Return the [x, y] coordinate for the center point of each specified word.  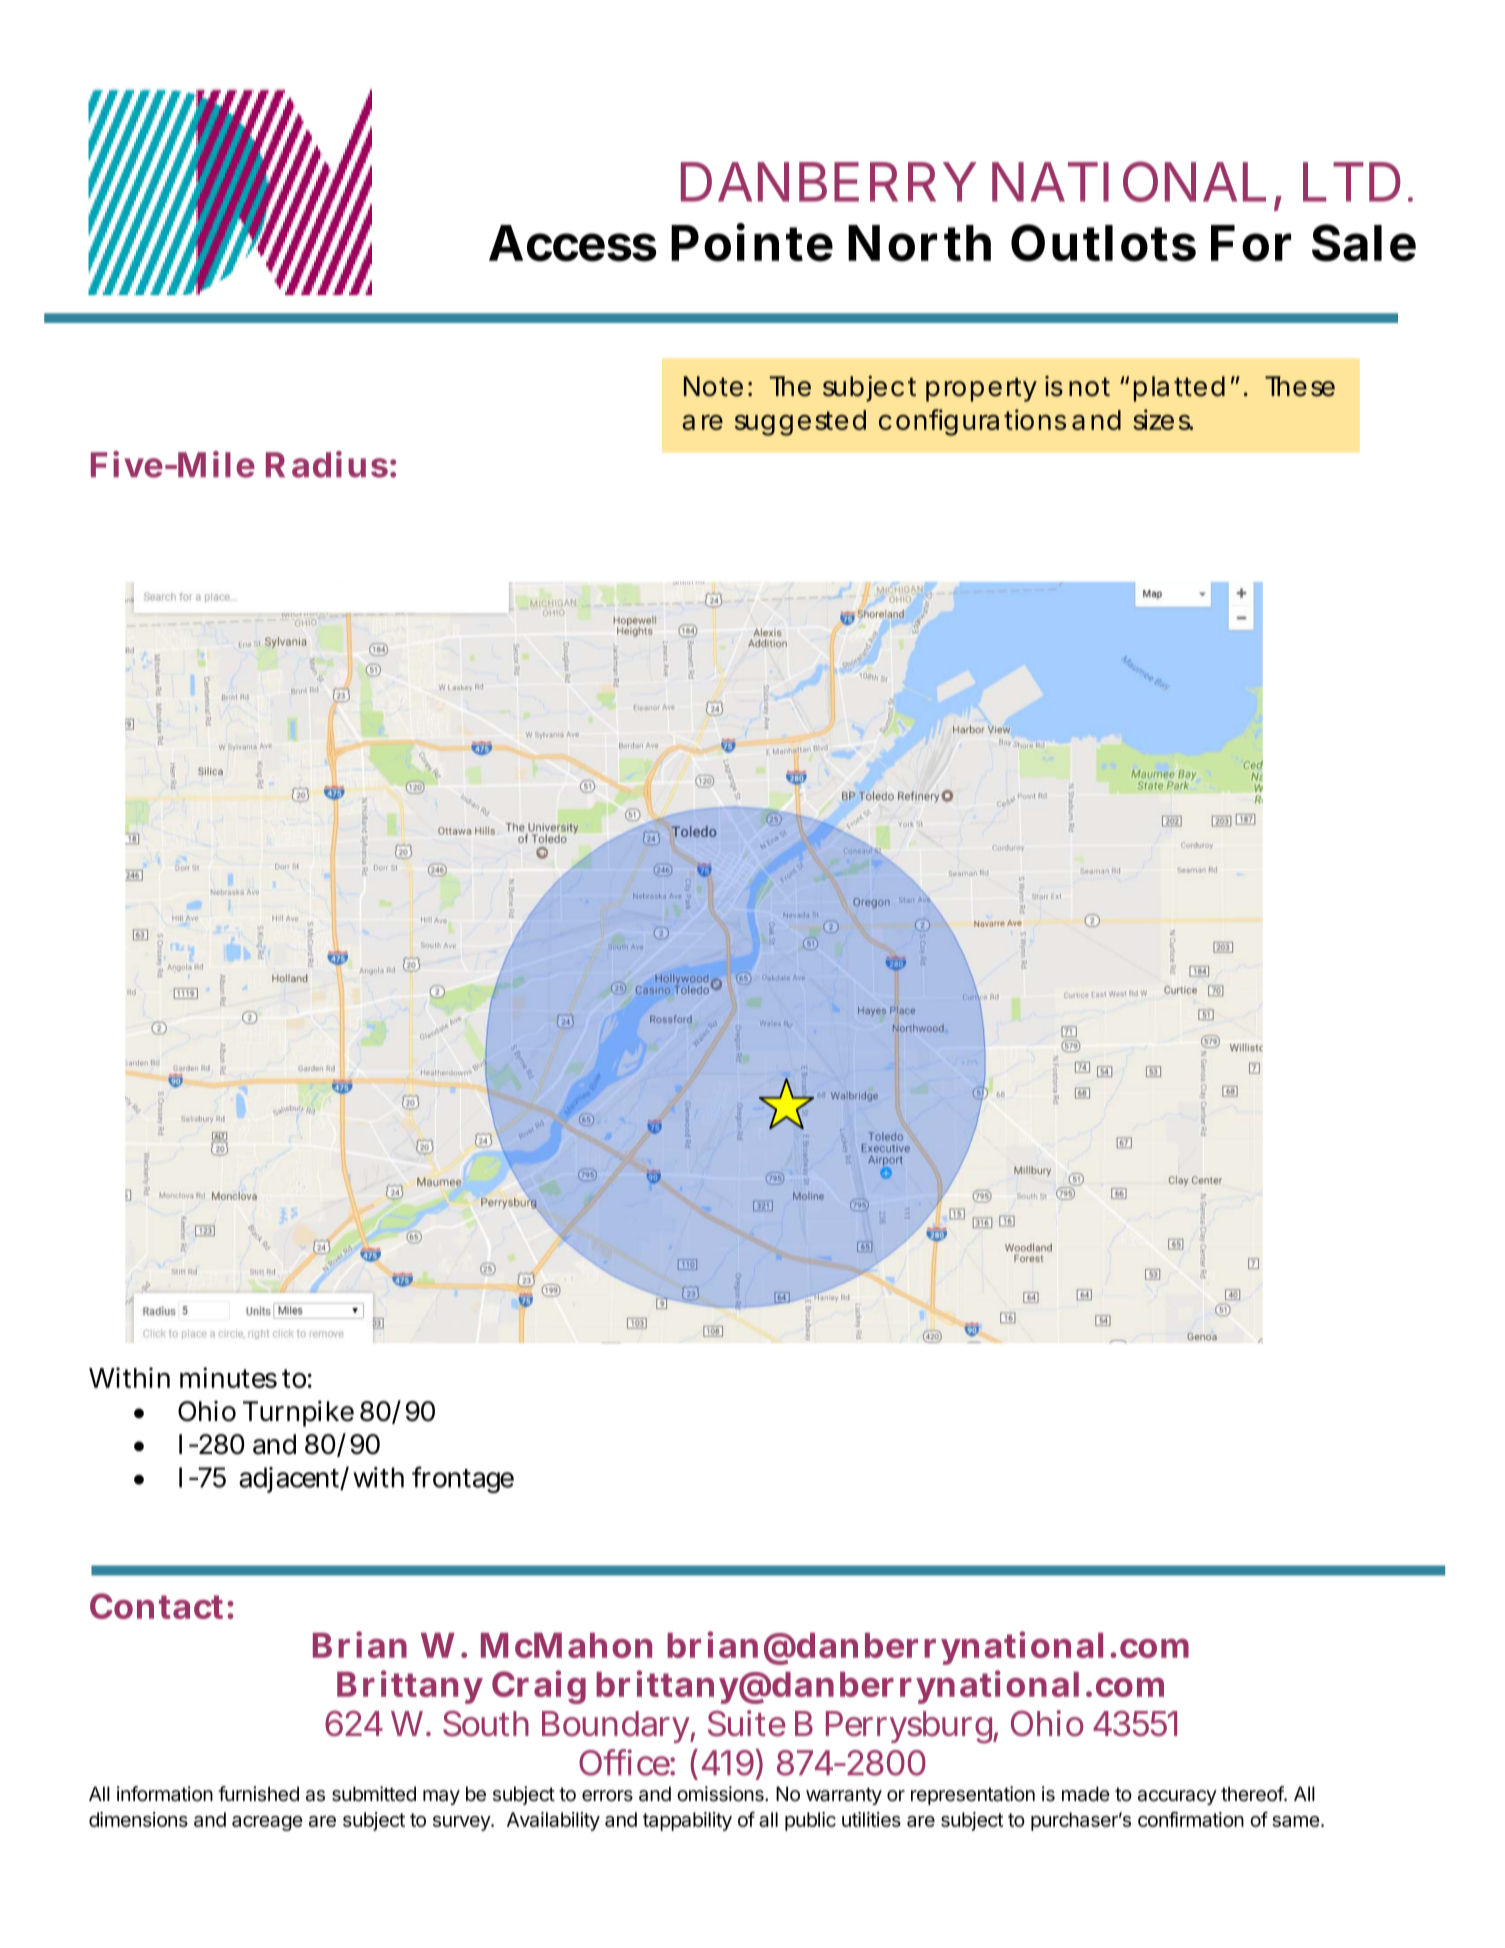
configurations [972, 422]
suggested [800, 423]
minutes [228, 1377]
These [1300, 386]
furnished [258, 1794]
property [981, 389]
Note [713, 386]
